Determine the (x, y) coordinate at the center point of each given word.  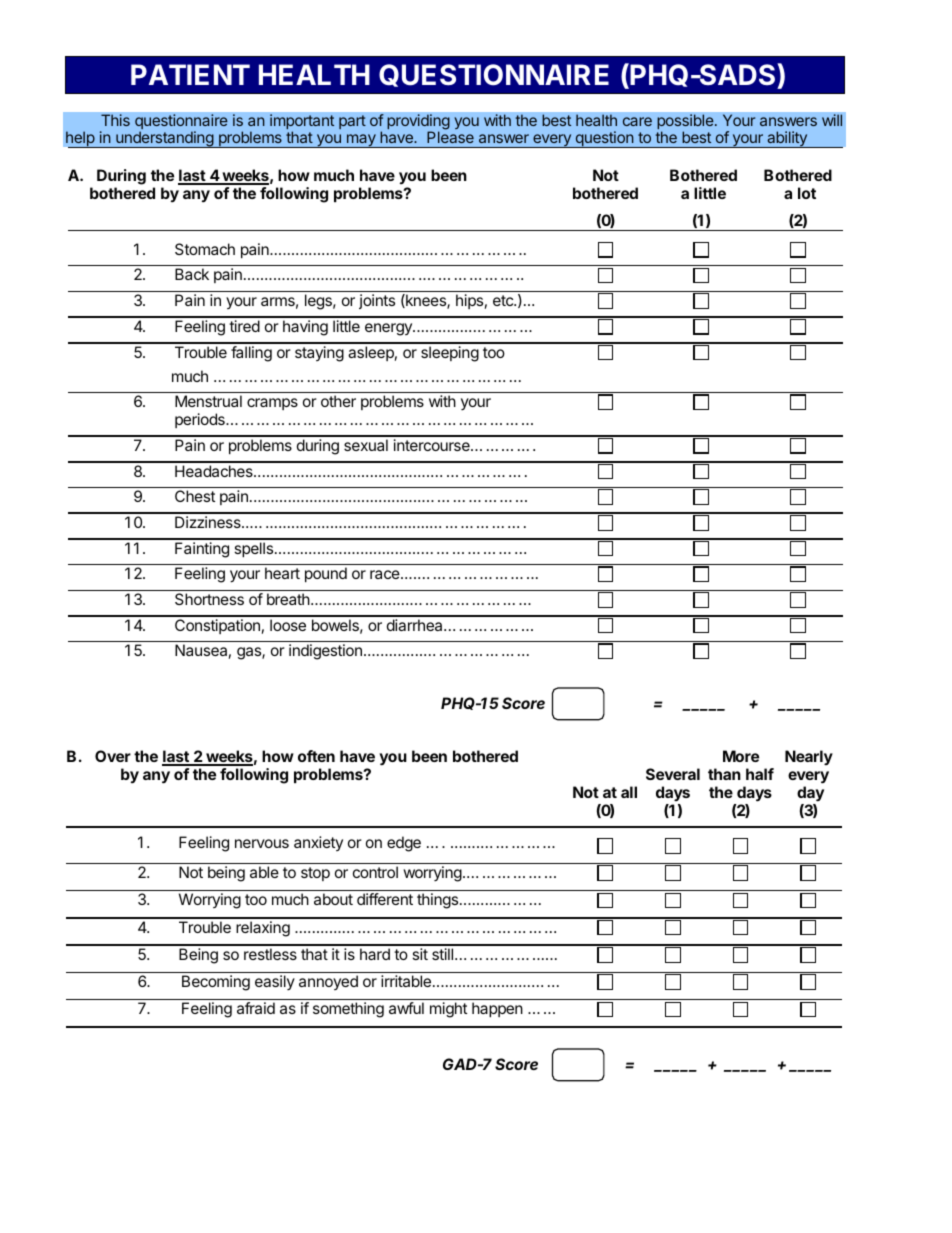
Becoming (216, 983)
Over (113, 756)
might (448, 1010)
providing (418, 123)
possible (686, 123)
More (741, 756)
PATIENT (190, 74)
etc (504, 300)
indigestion (325, 652)
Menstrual (208, 401)
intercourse (433, 445)
